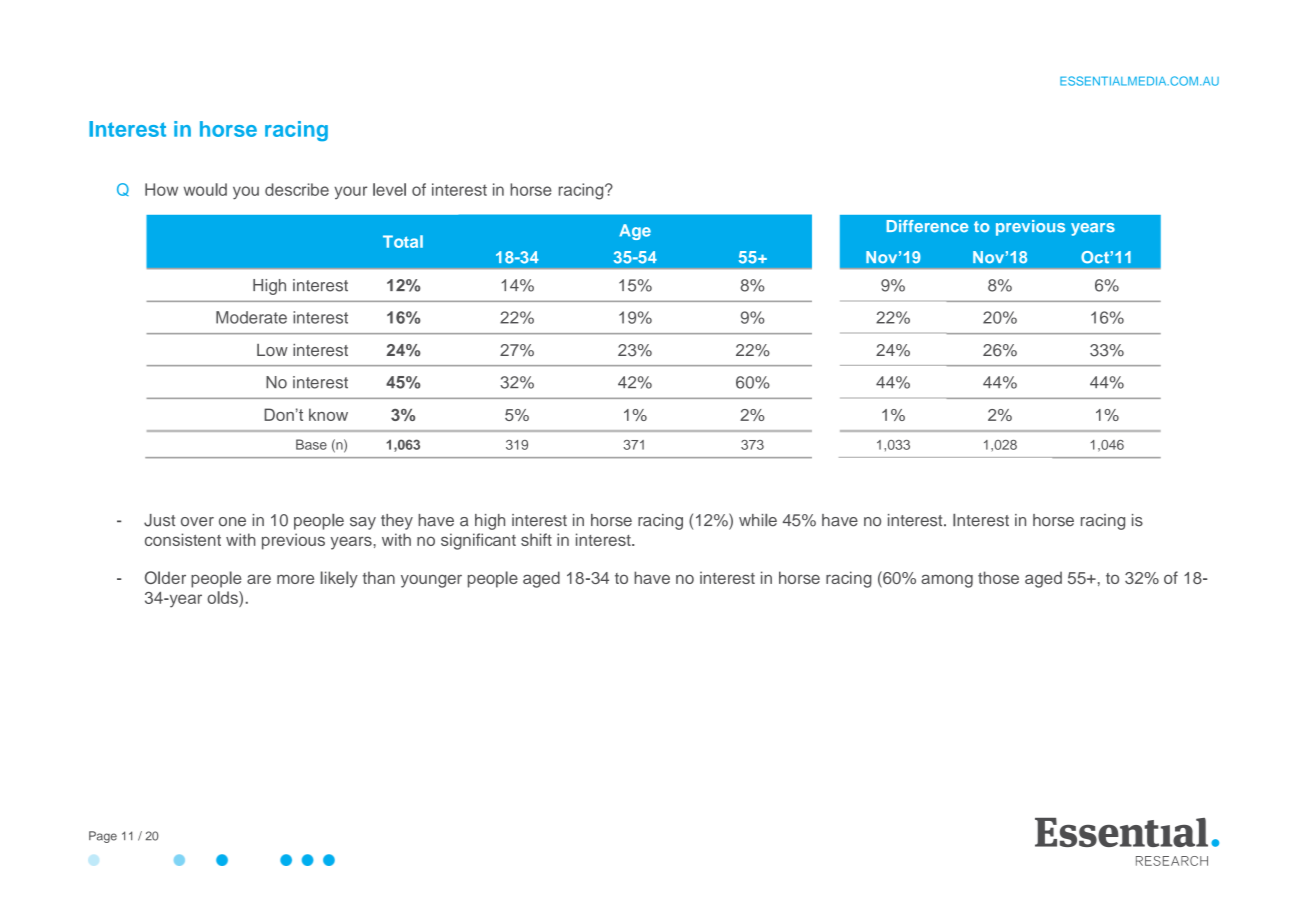  What do you see at coordinates (165, 577) in the page?
I see `Older` at bounding box center [165, 577].
